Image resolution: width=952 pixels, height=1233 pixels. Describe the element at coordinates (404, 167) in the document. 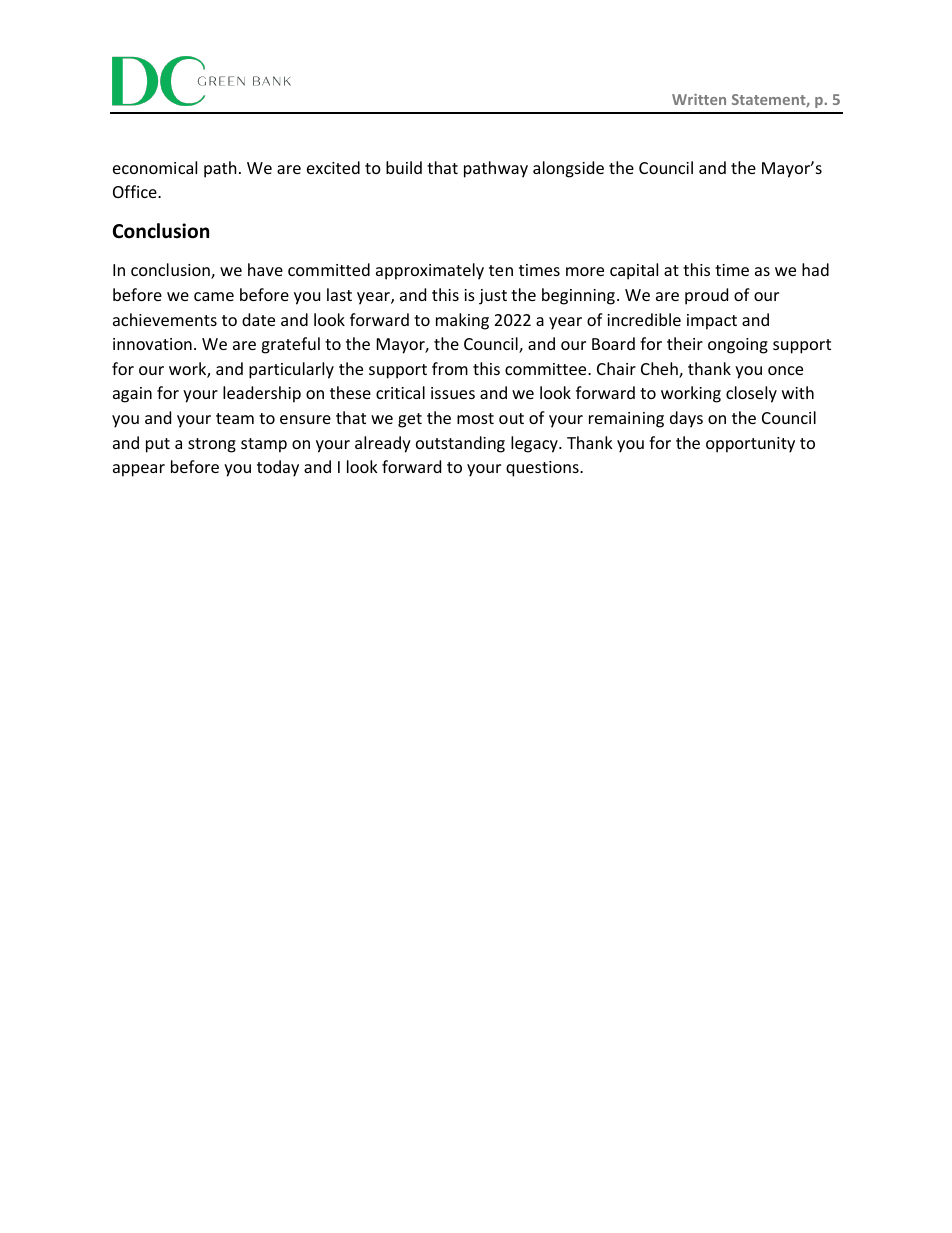

I see `build` at that location.
